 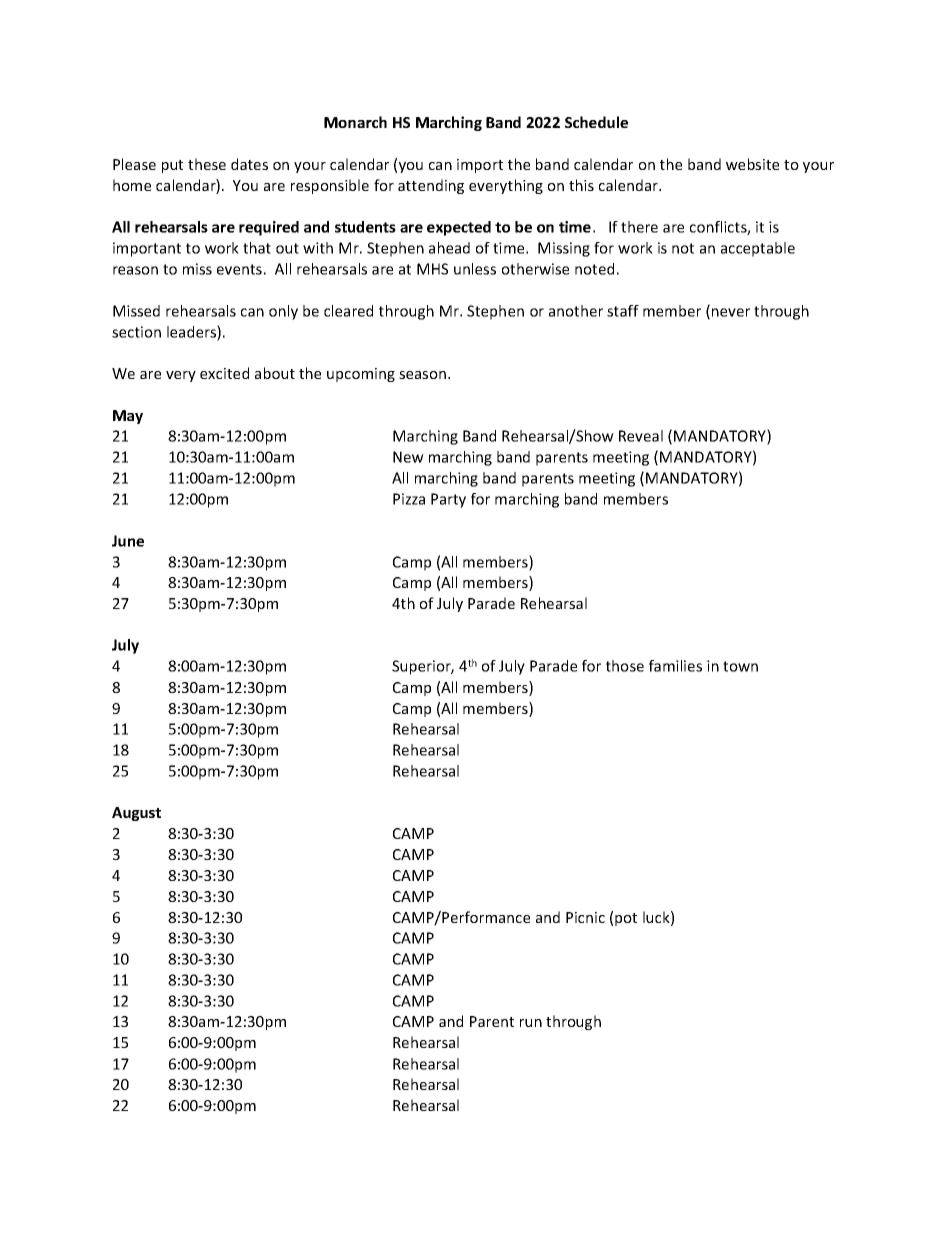 What do you see at coordinates (207, 164) in the screenshot?
I see `these` at bounding box center [207, 164].
